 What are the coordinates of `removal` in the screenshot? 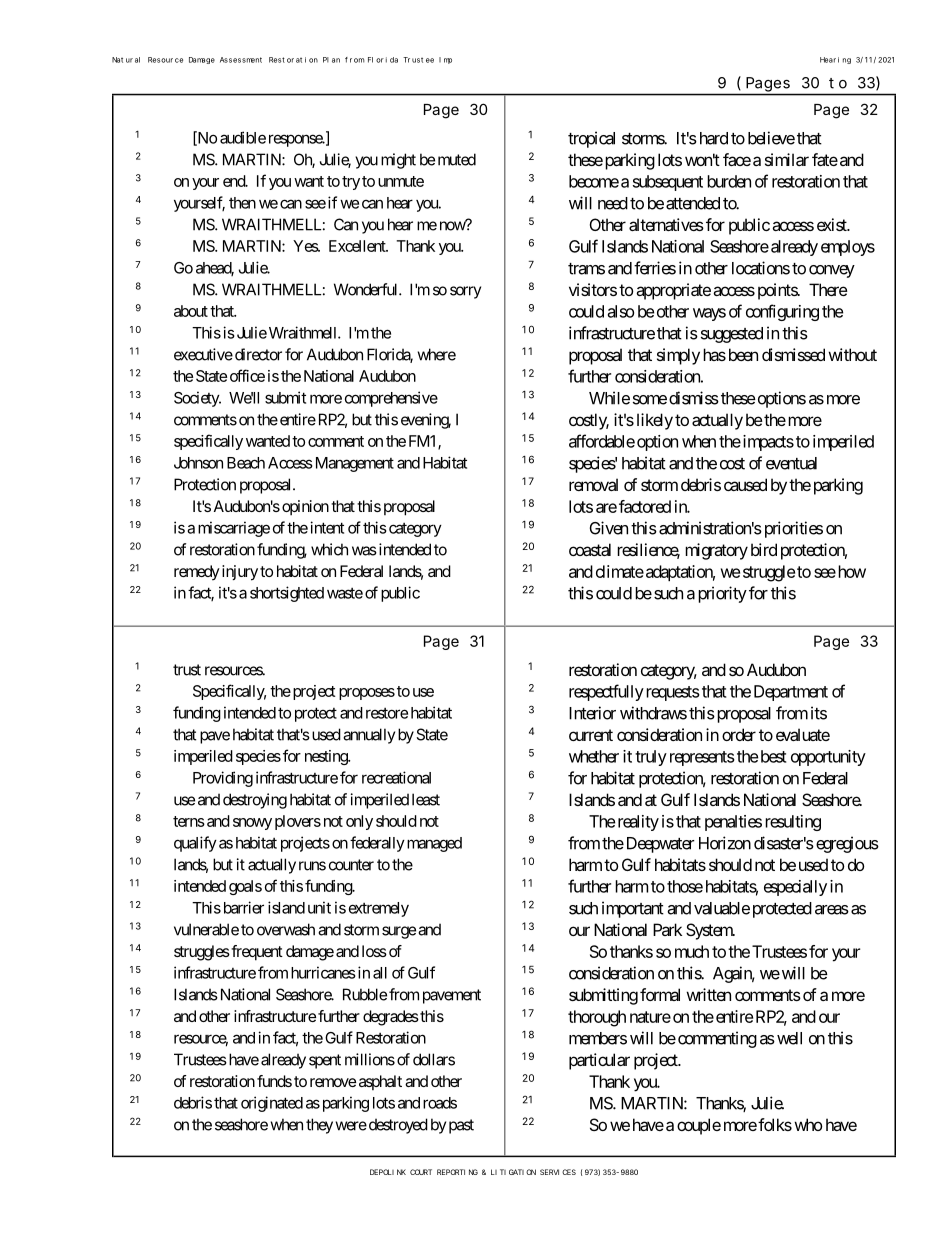 It's located at (593, 484).
